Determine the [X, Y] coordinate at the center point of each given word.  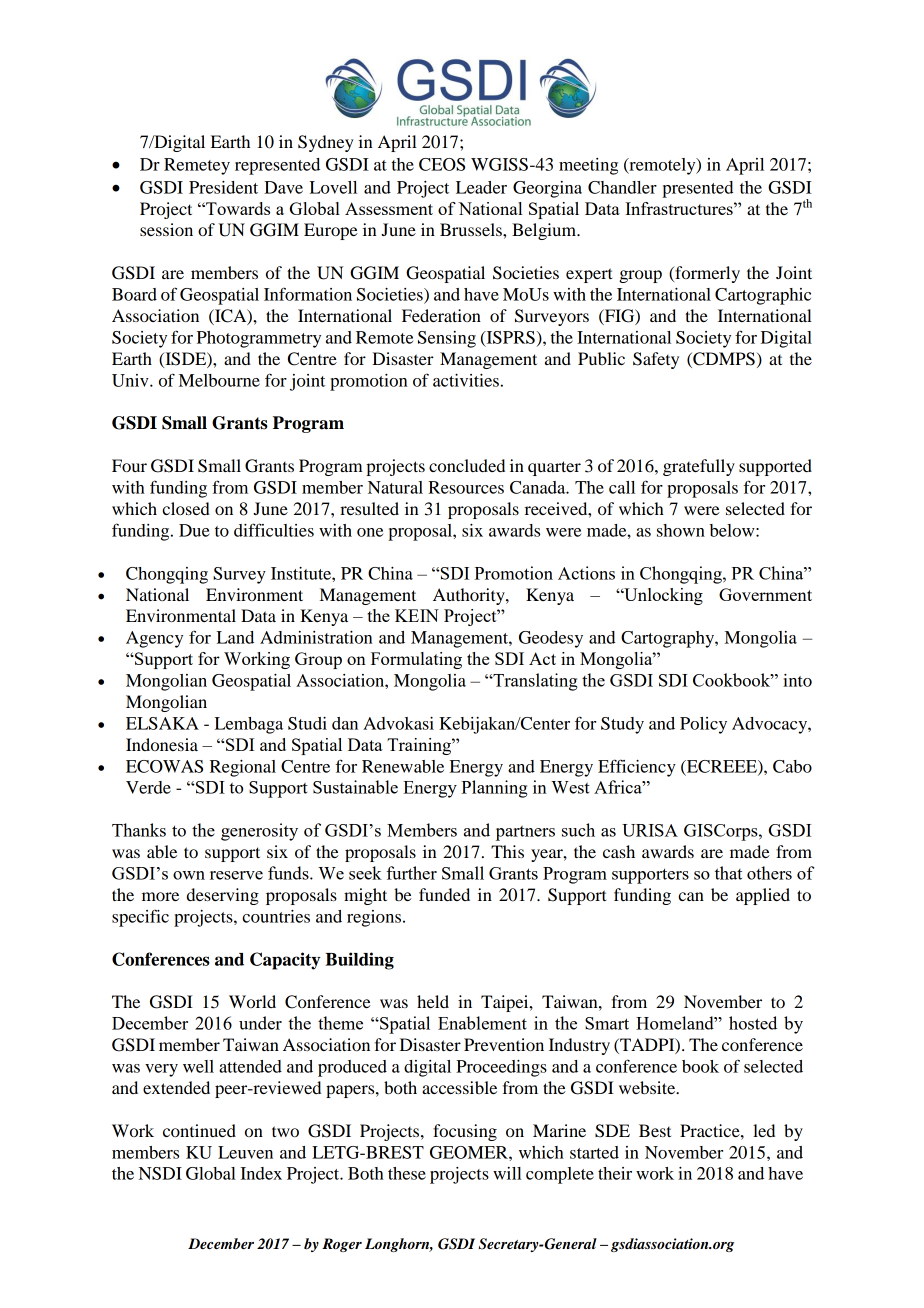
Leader [481, 187]
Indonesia [162, 744]
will [507, 1173]
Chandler [622, 187]
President [223, 187]
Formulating [416, 660]
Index [261, 1173]
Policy [703, 725]
